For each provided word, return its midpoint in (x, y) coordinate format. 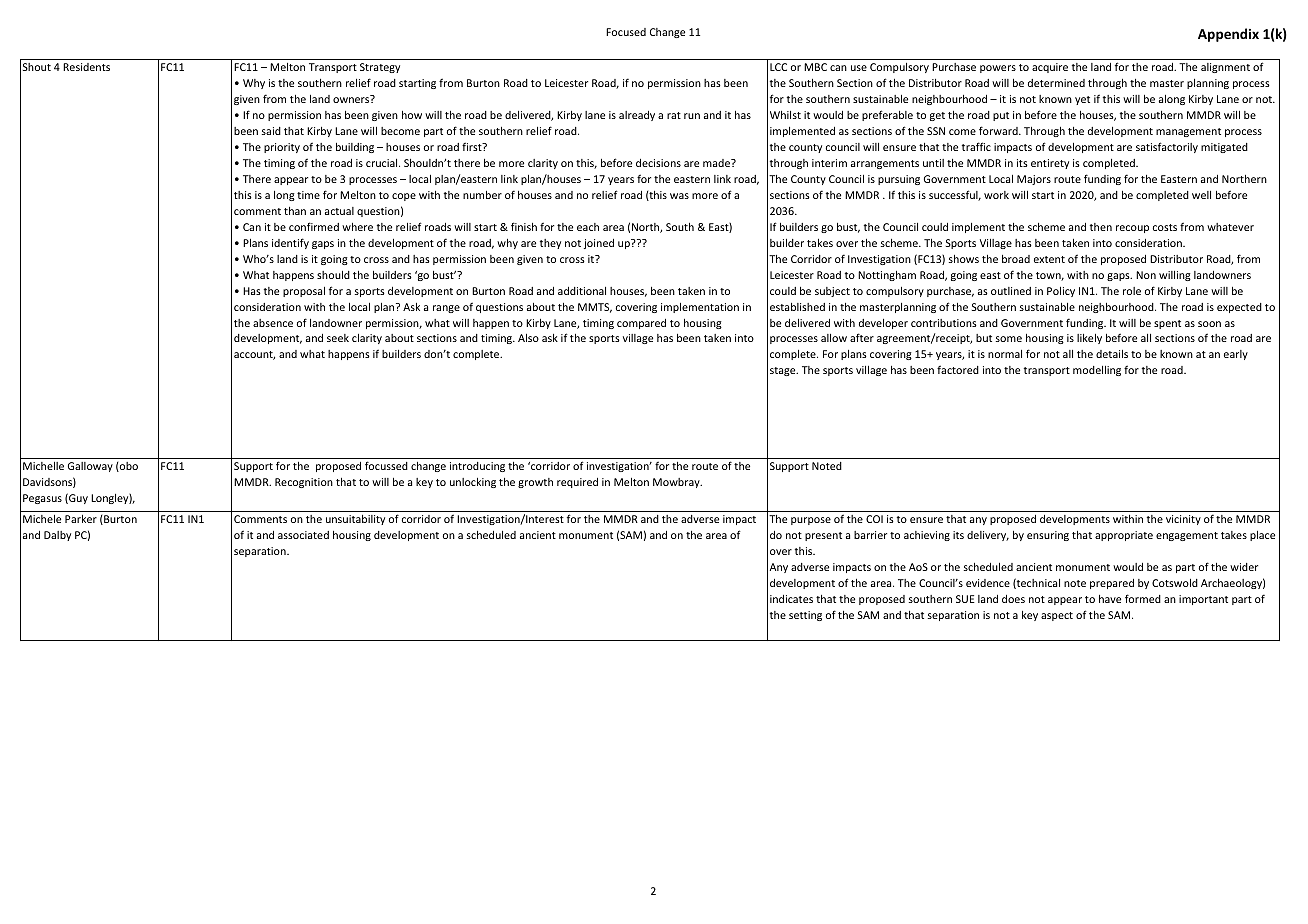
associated (303, 535)
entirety (1050, 164)
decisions (658, 163)
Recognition (304, 483)
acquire (1050, 68)
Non (1146, 275)
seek (338, 338)
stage (784, 371)
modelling (1097, 371)
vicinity (1183, 520)
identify (290, 243)
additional (582, 291)
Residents (86, 67)
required (577, 483)
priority (282, 148)
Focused (626, 32)
